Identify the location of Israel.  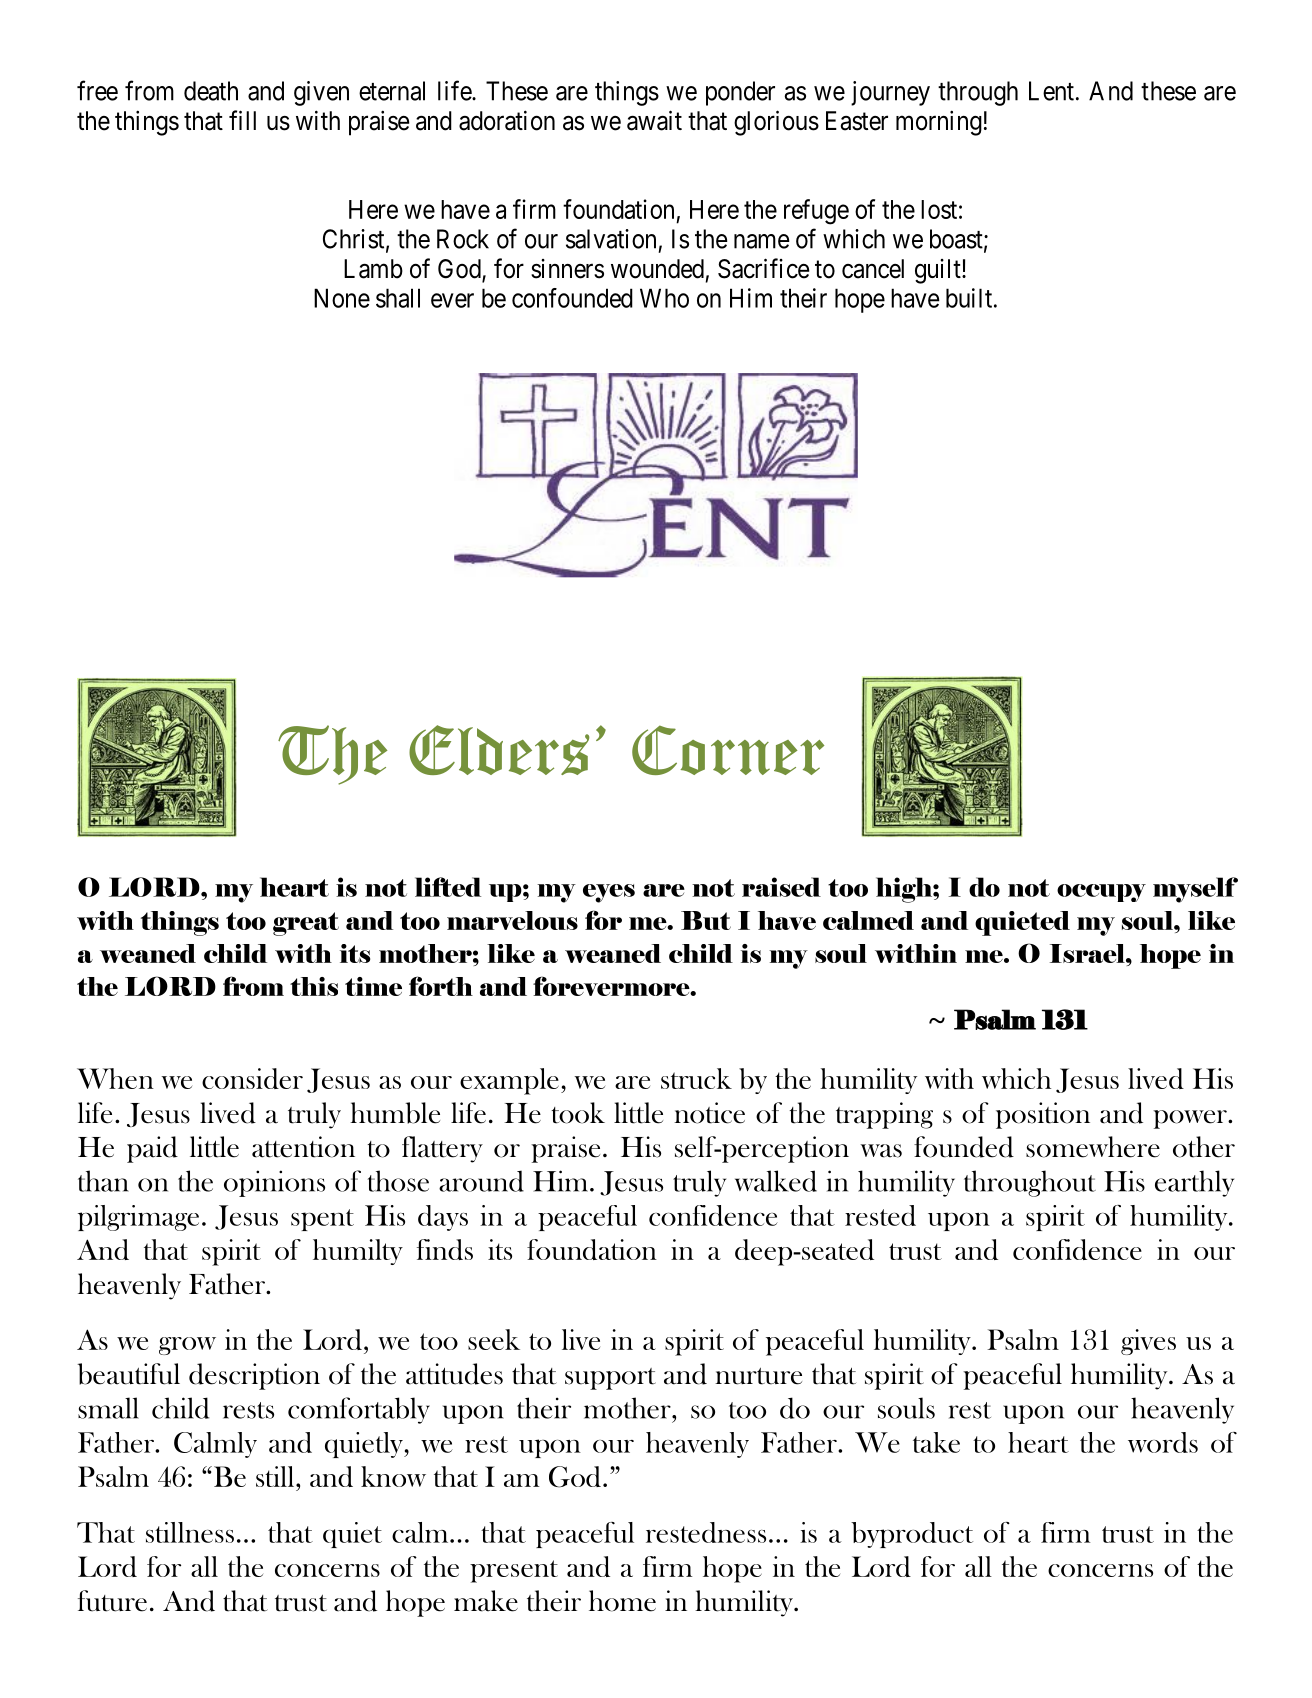
(1088, 953).
